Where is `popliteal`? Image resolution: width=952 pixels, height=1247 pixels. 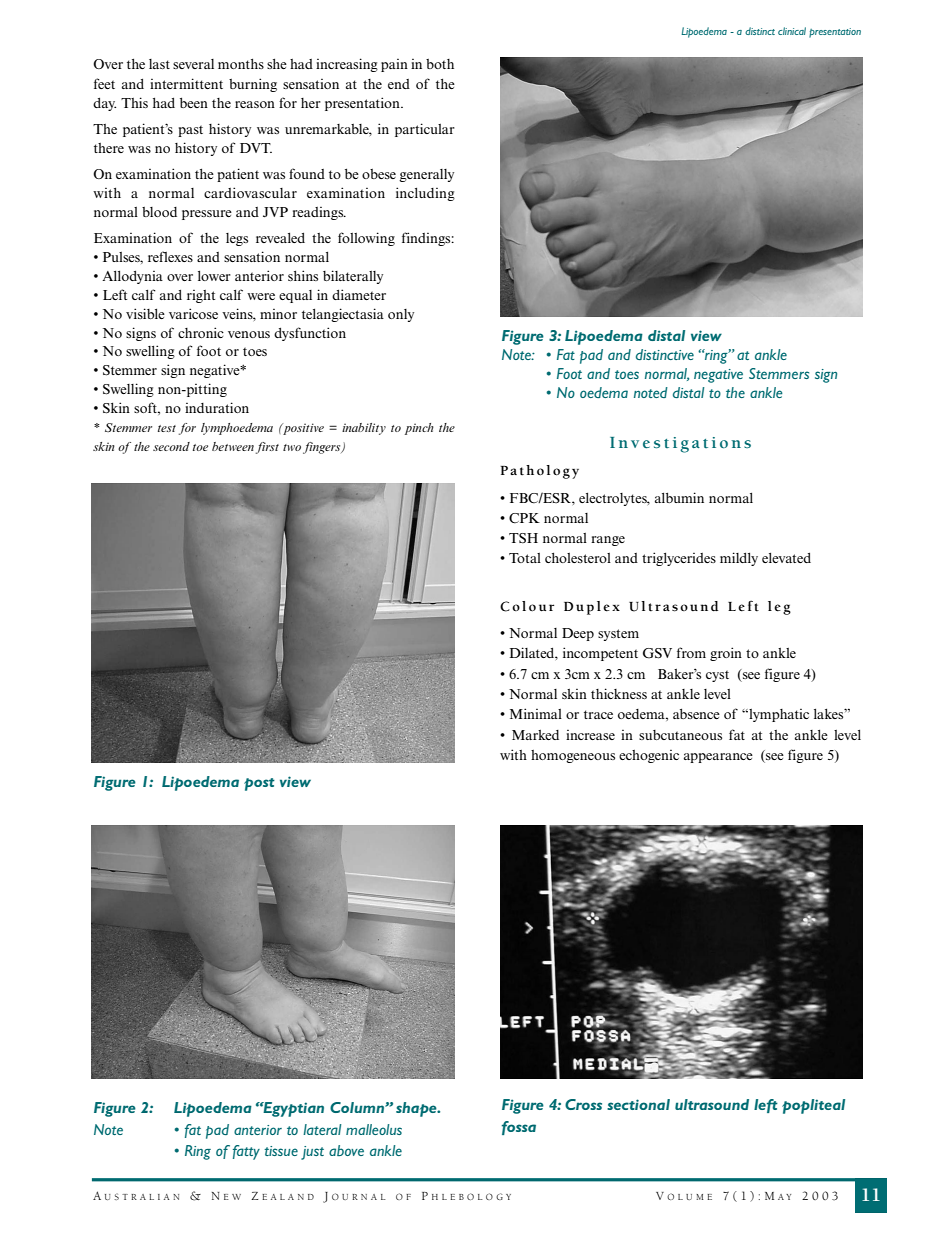 popliteal is located at coordinates (813, 1106).
